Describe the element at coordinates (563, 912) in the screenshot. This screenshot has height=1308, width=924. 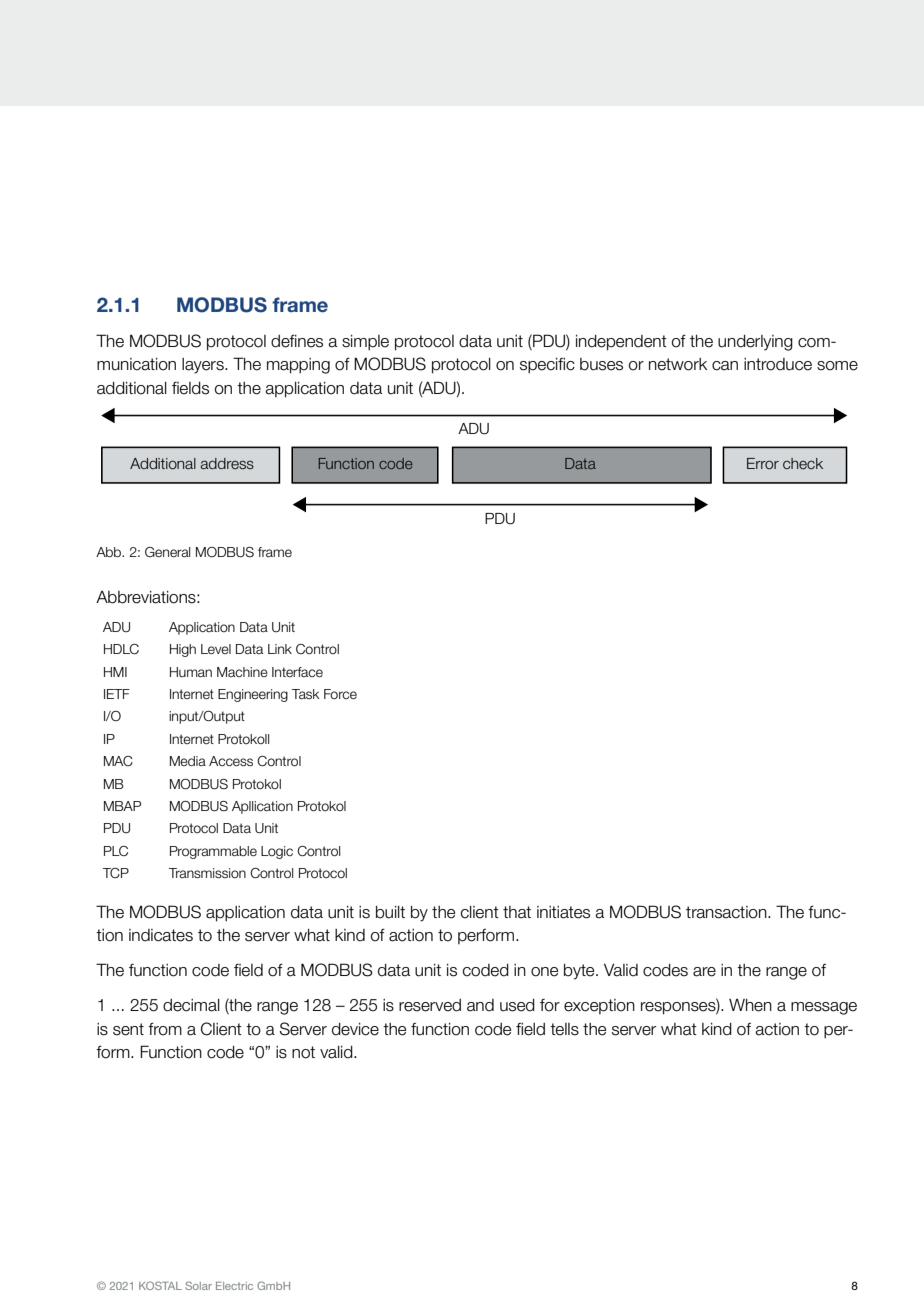
I see `initiates` at that location.
